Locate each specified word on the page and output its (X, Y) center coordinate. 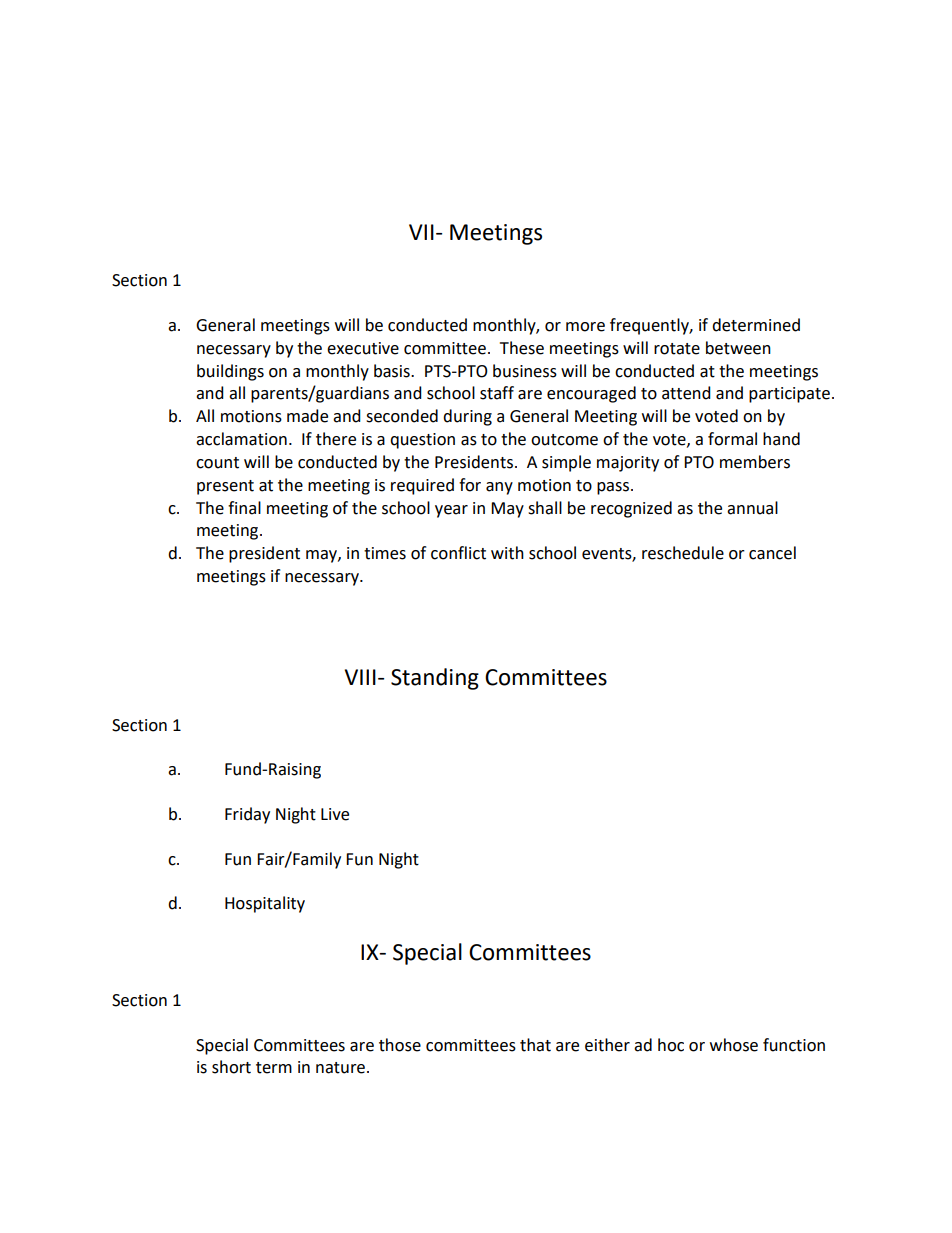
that (535, 1045)
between (738, 348)
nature (340, 1068)
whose (734, 1045)
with (507, 553)
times (385, 553)
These (522, 348)
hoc (671, 1045)
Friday (247, 815)
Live (335, 814)
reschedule (683, 553)
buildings (230, 372)
